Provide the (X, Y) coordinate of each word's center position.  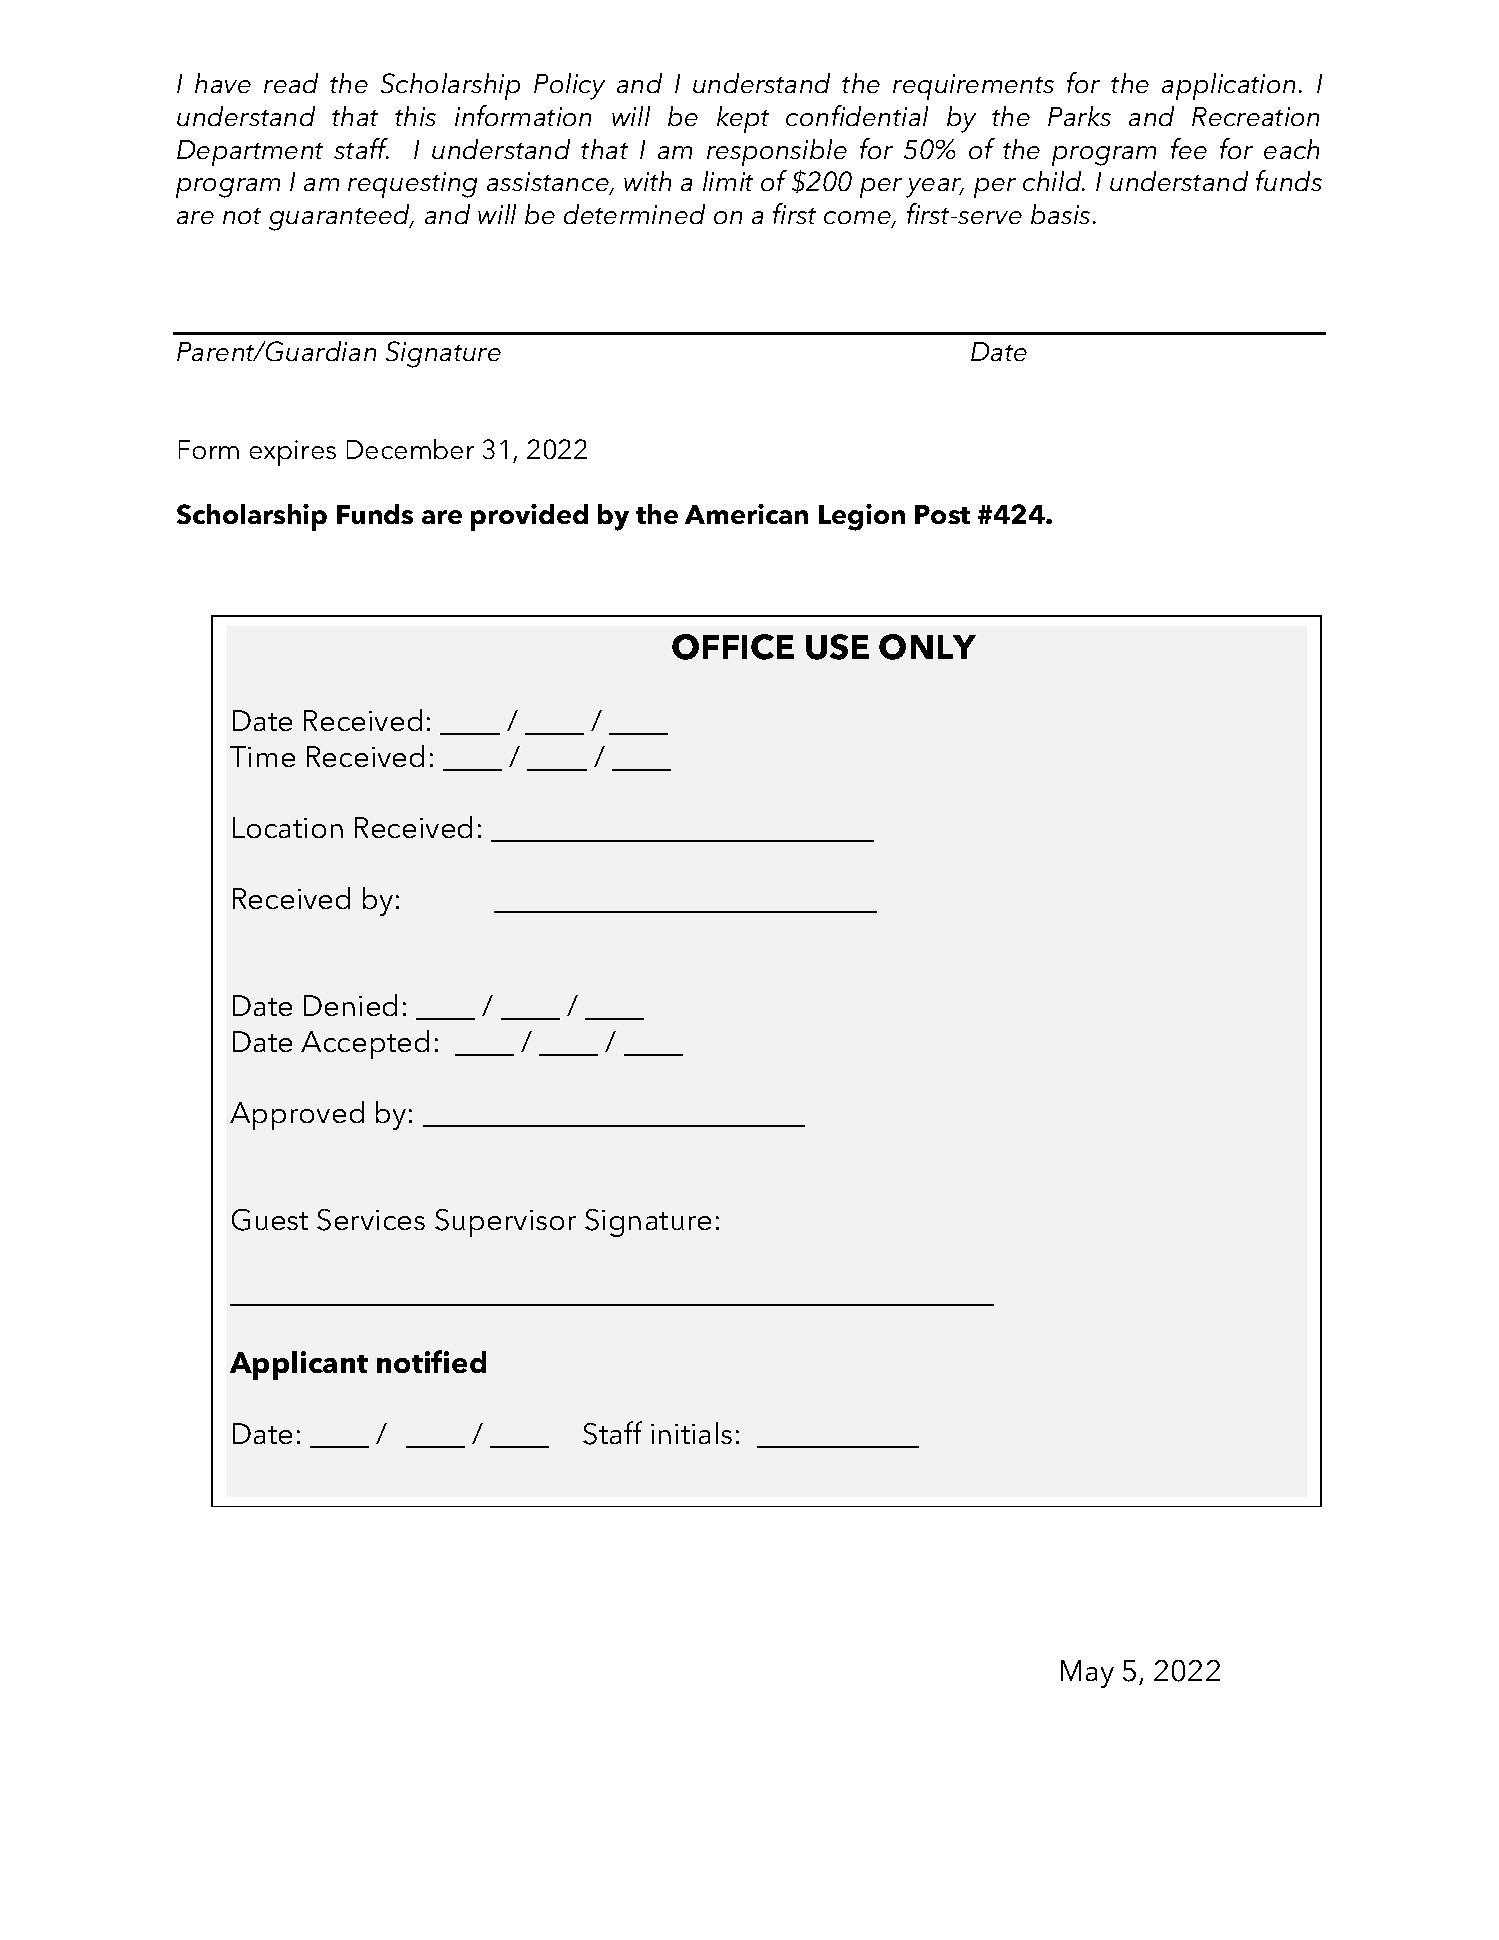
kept (743, 119)
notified (431, 1361)
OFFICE (733, 647)
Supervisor (505, 1223)
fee (1189, 148)
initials (691, 1433)
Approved (297, 1115)
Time (262, 756)
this (415, 116)
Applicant (299, 1365)
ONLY (927, 647)
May (1087, 1674)
